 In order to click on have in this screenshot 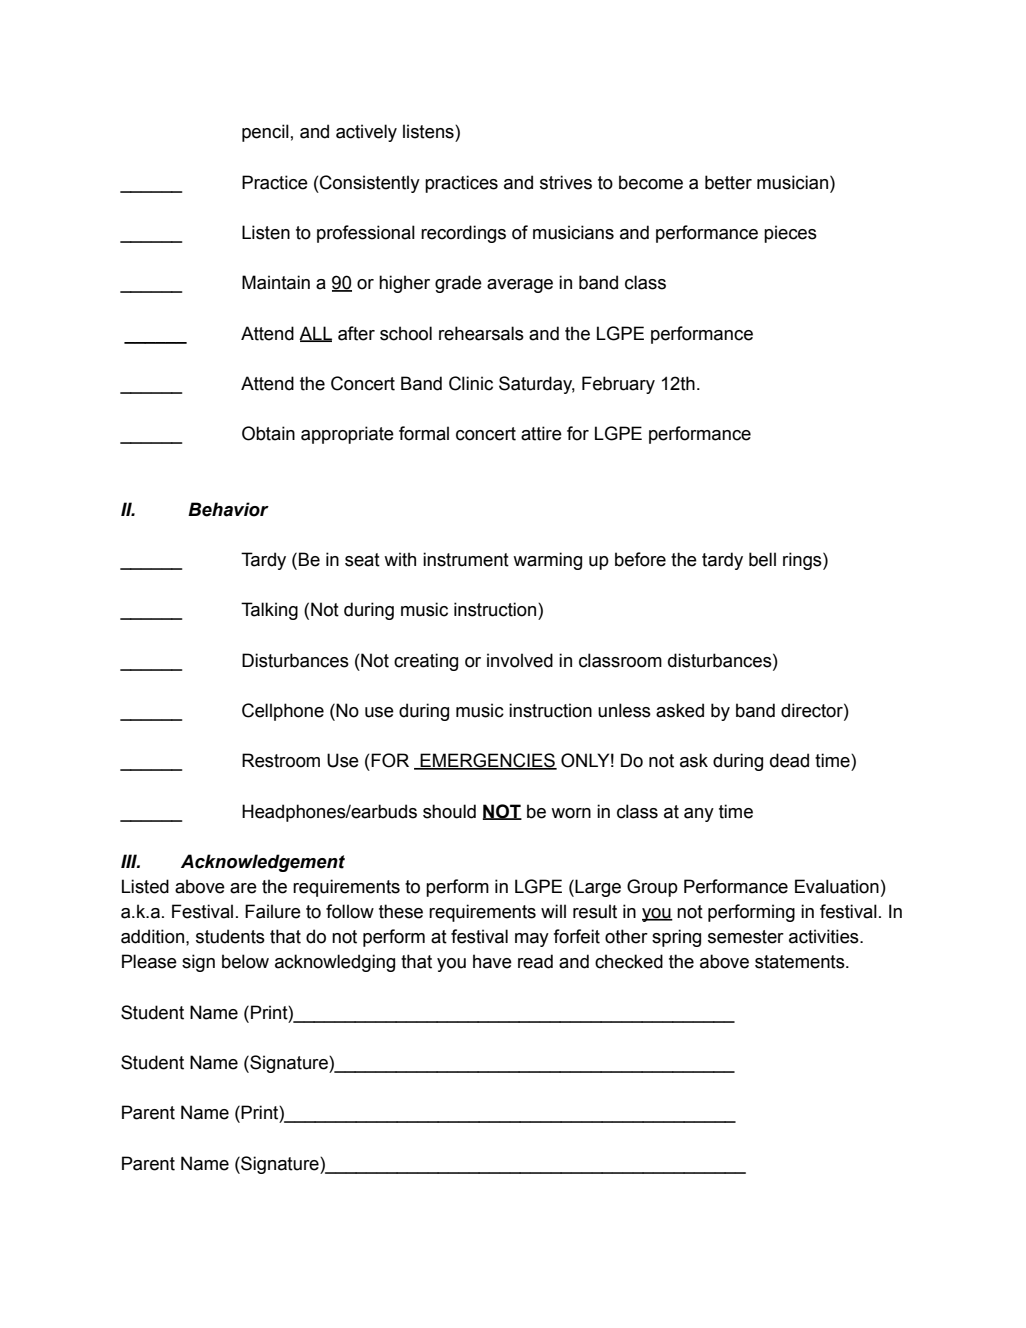, I will do `click(492, 961)`.
